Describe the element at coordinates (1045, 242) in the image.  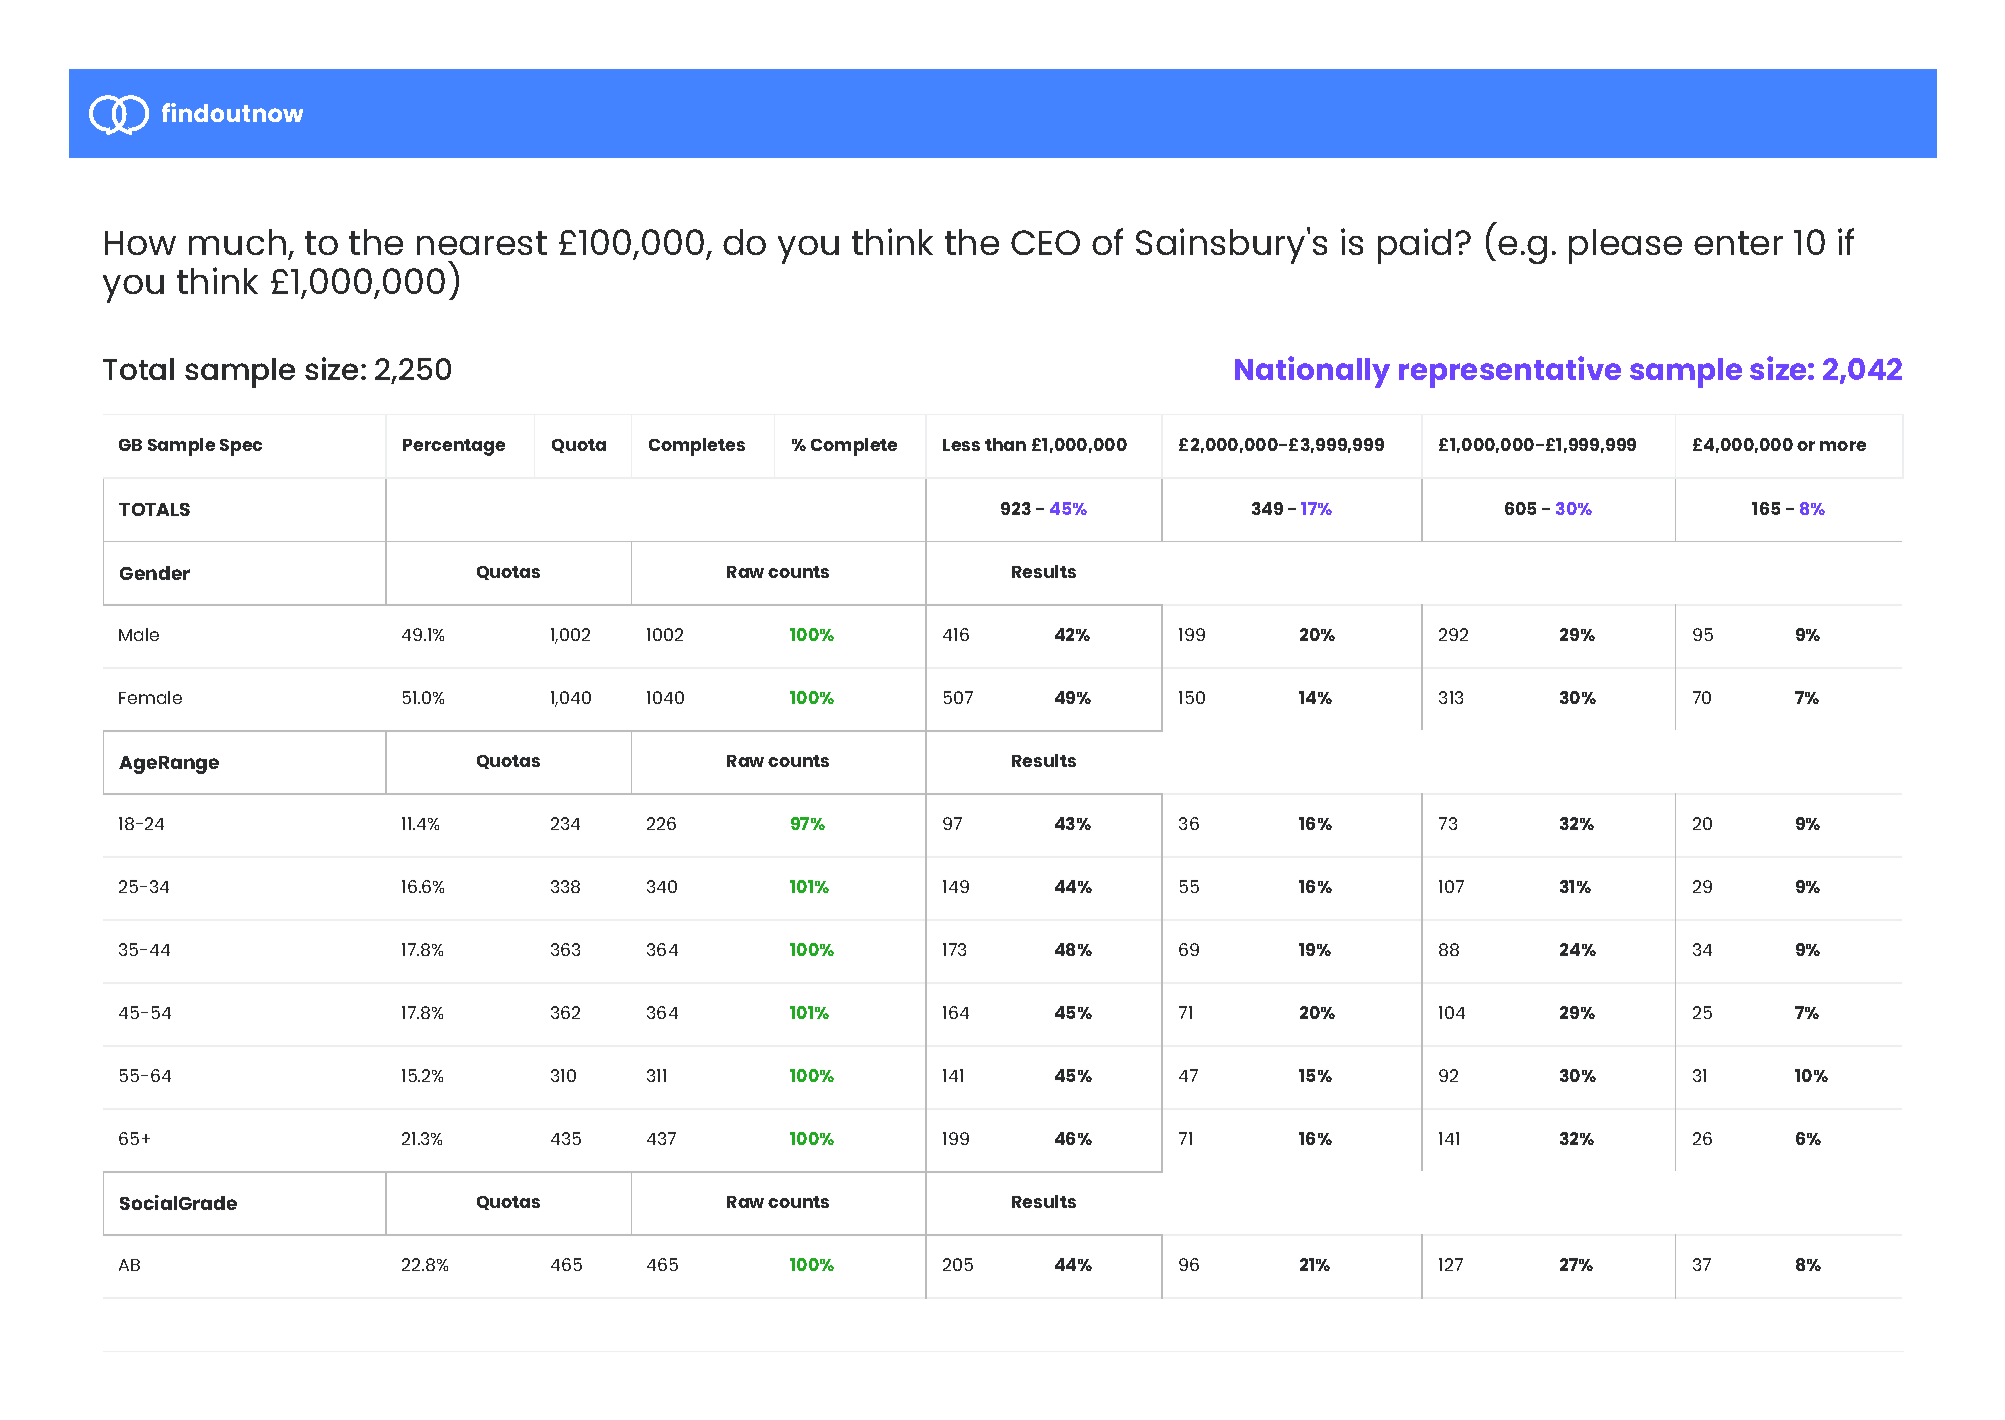
I see `CEO` at that location.
